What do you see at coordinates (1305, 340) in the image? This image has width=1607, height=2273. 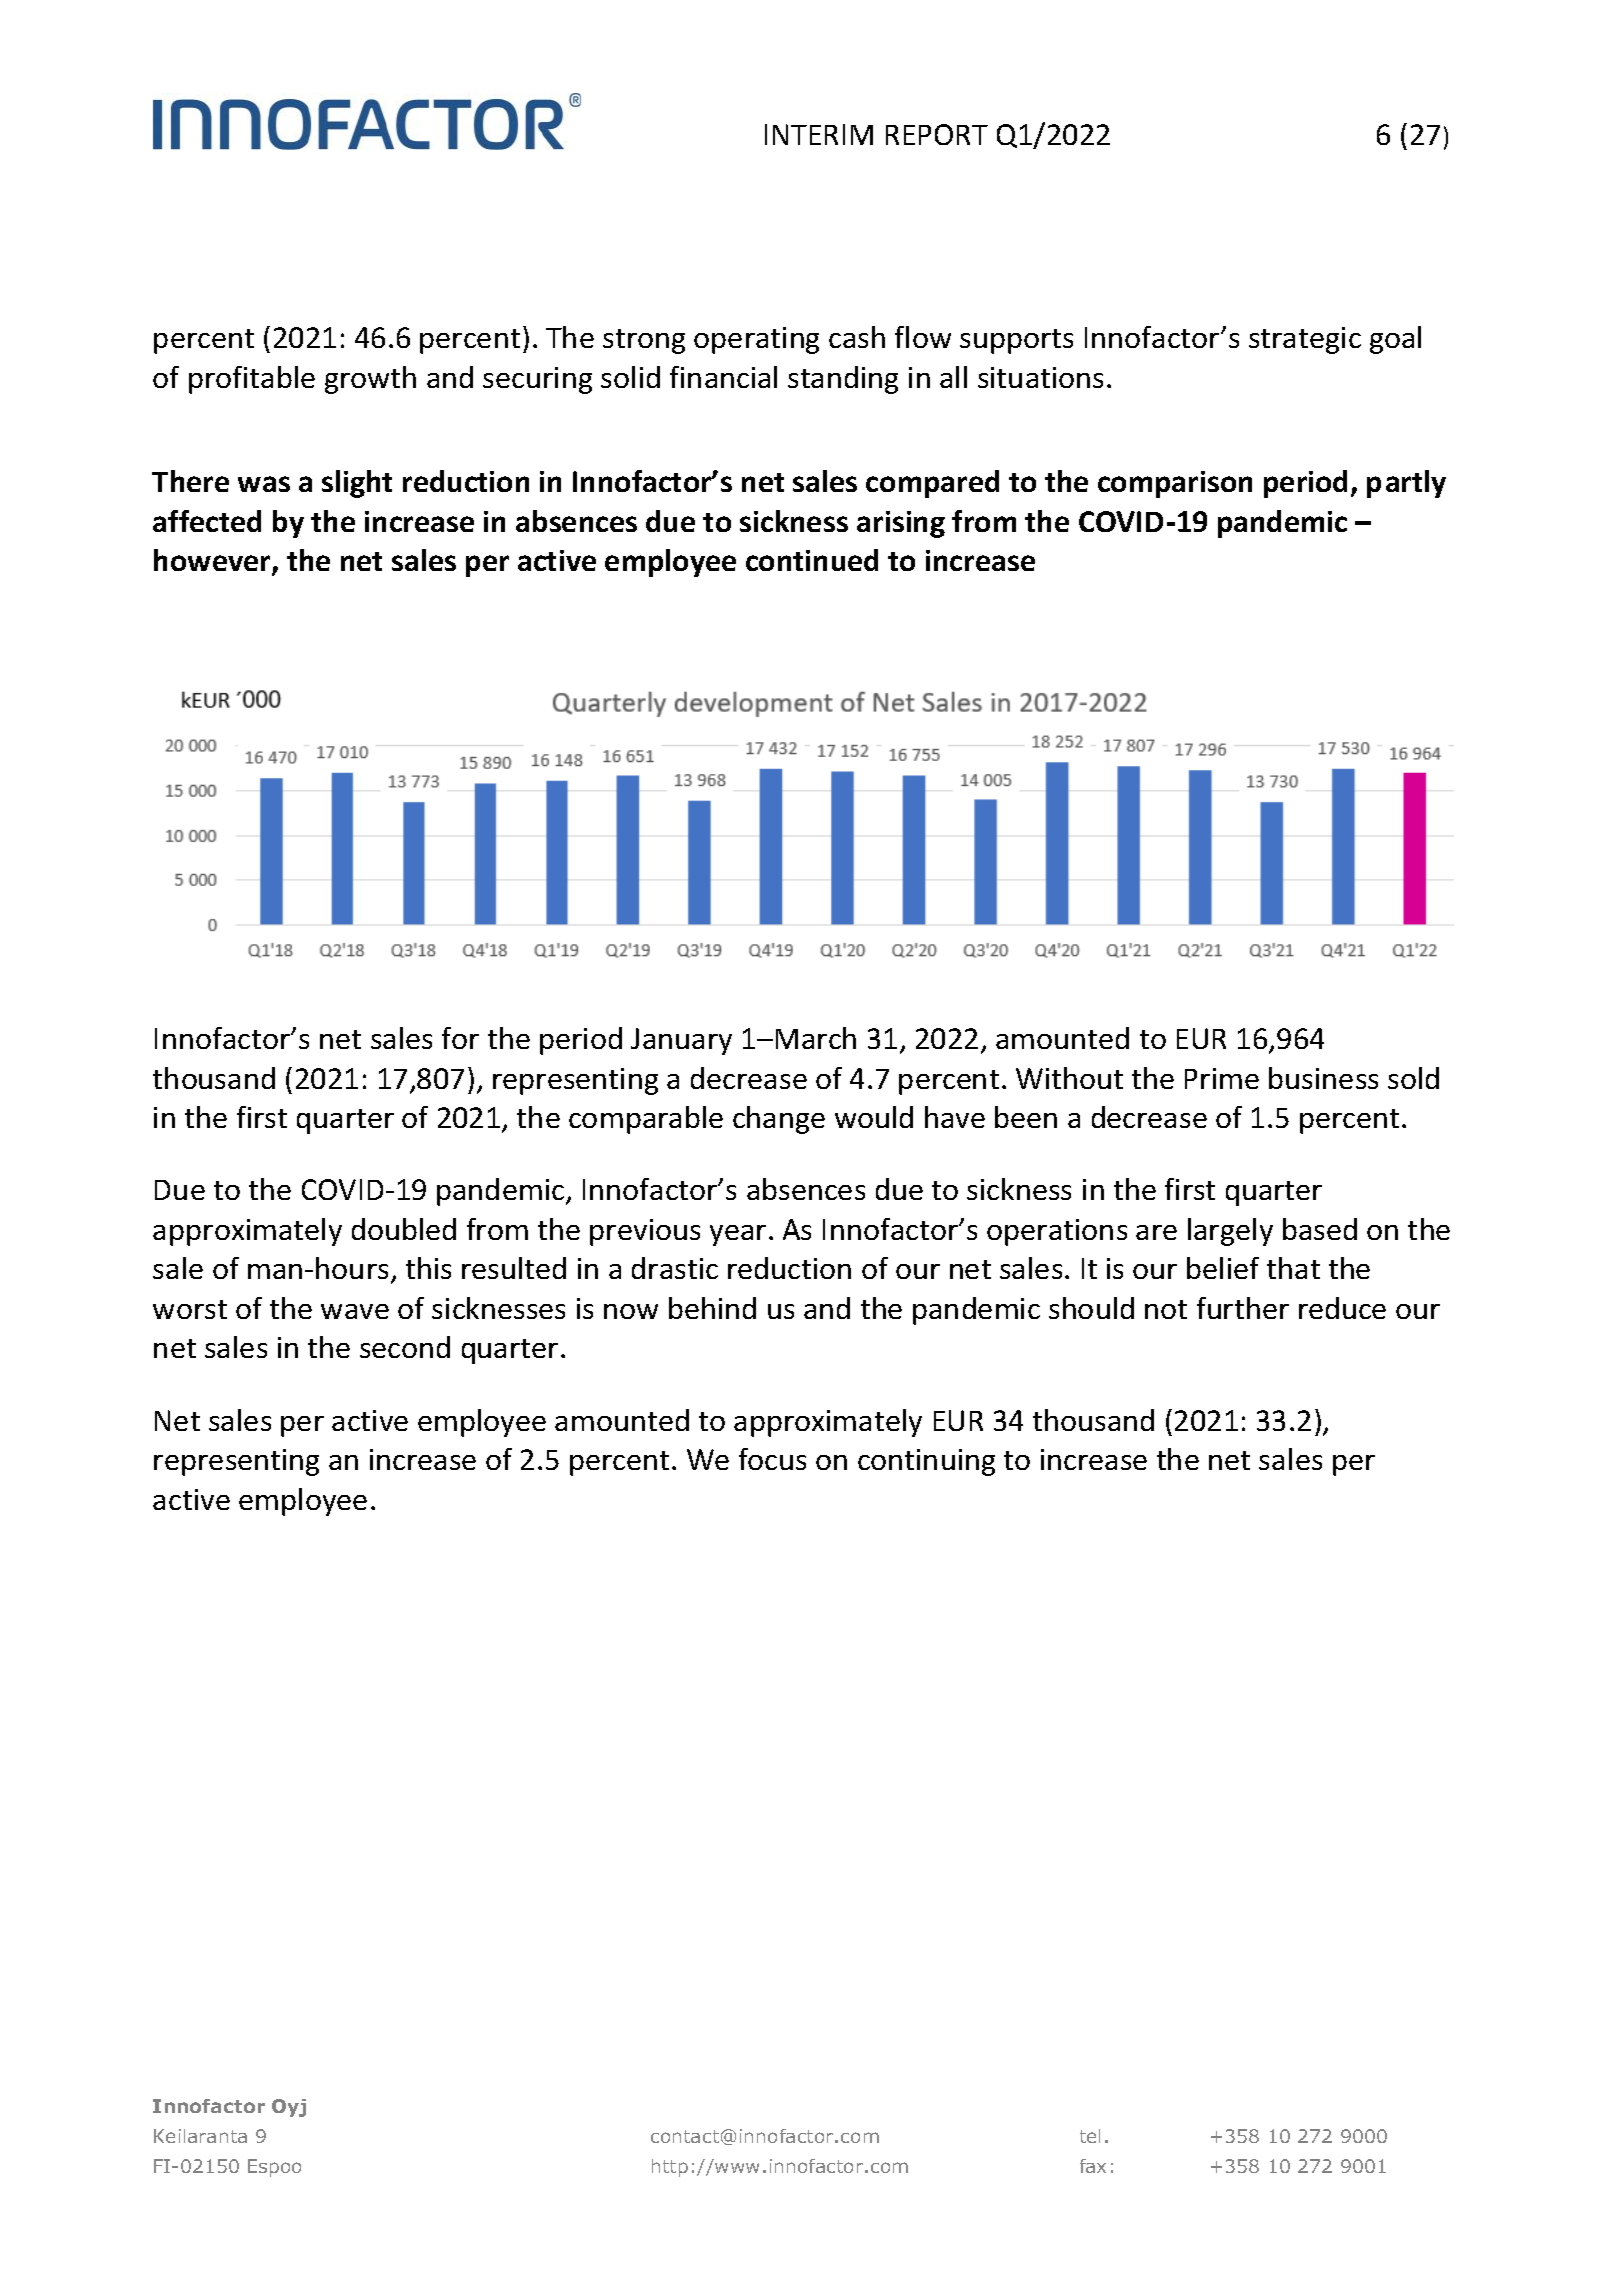 I see `strategic` at bounding box center [1305, 340].
